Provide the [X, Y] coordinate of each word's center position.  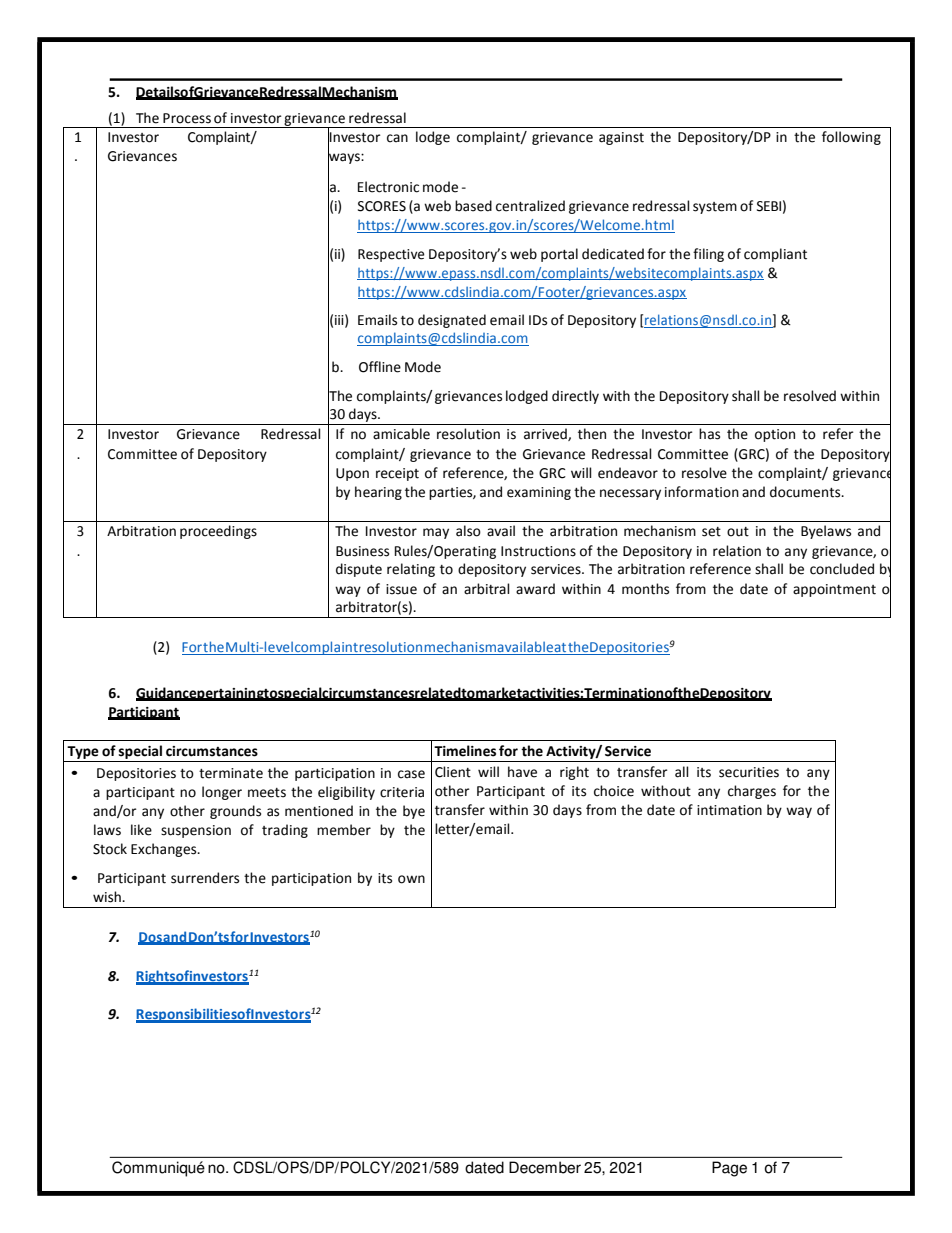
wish [108, 897]
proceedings [218, 532]
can [397, 138]
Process [187, 118]
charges [752, 792]
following [851, 138]
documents [806, 492]
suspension [196, 831]
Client [453, 772]
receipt [397, 474]
